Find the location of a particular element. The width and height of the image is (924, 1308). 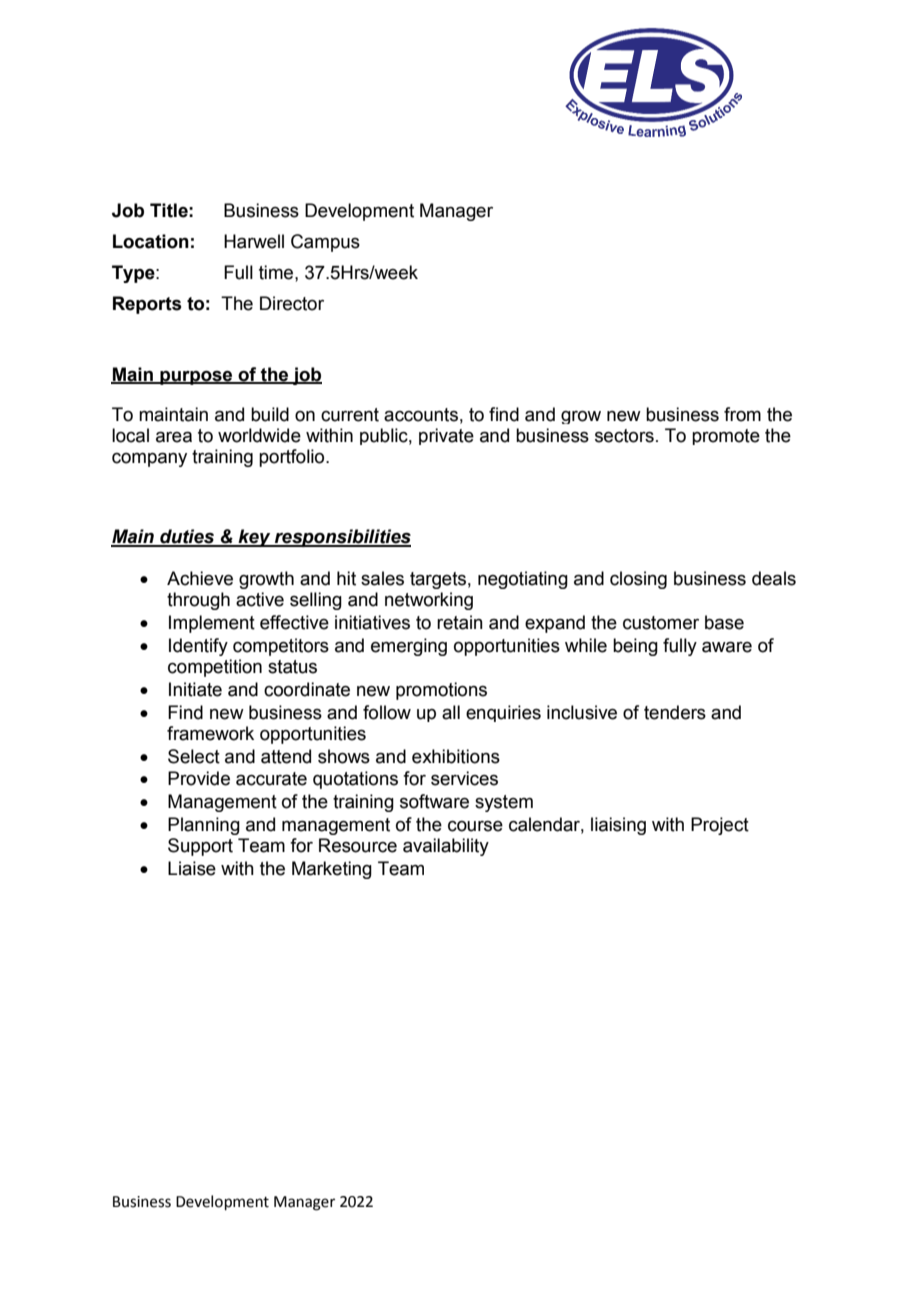

availability is located at coordinates (446, 847).
